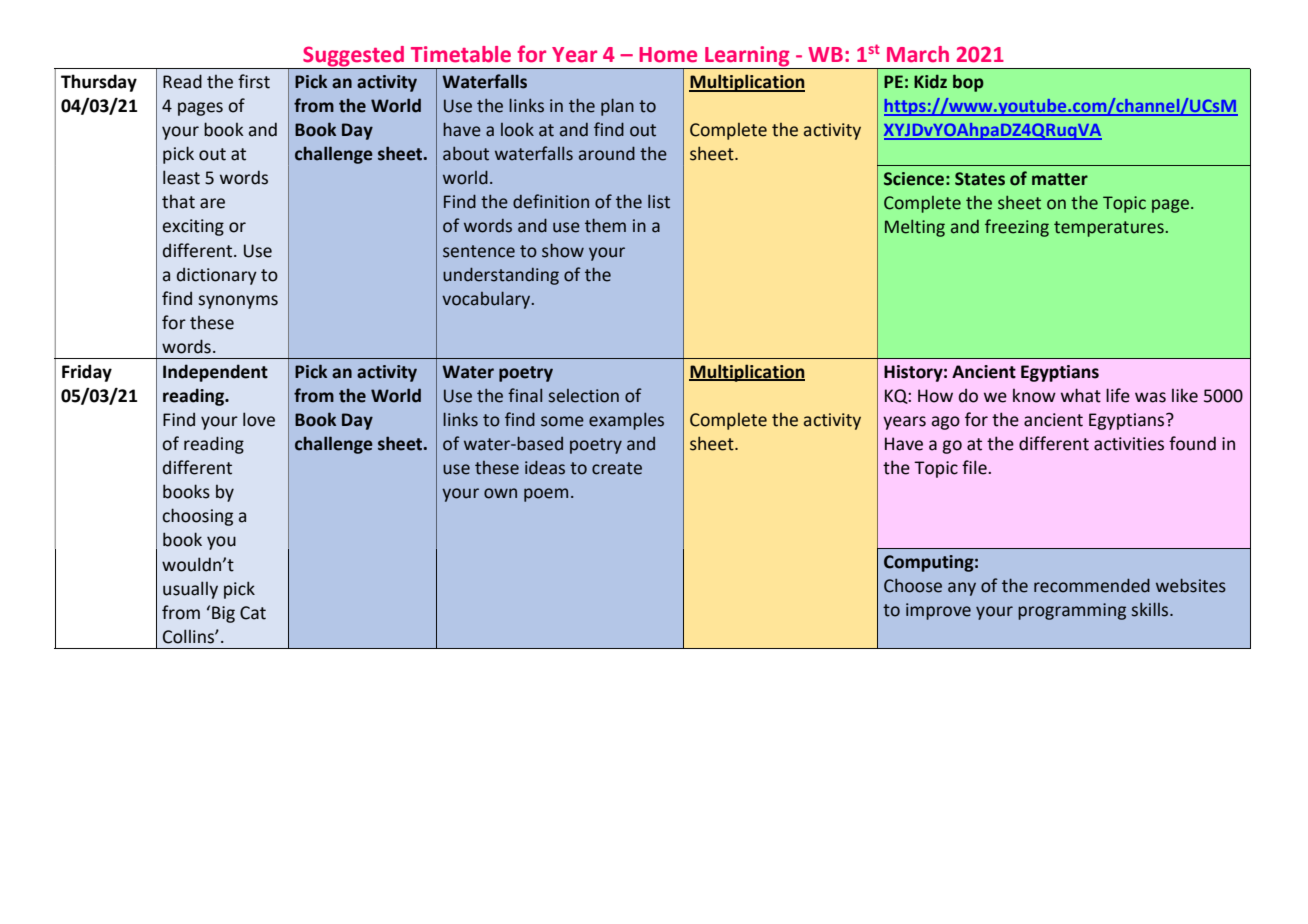  Describe the element at coordinates (238, 302) in the screenshot. I see `synonyms` at that location.
